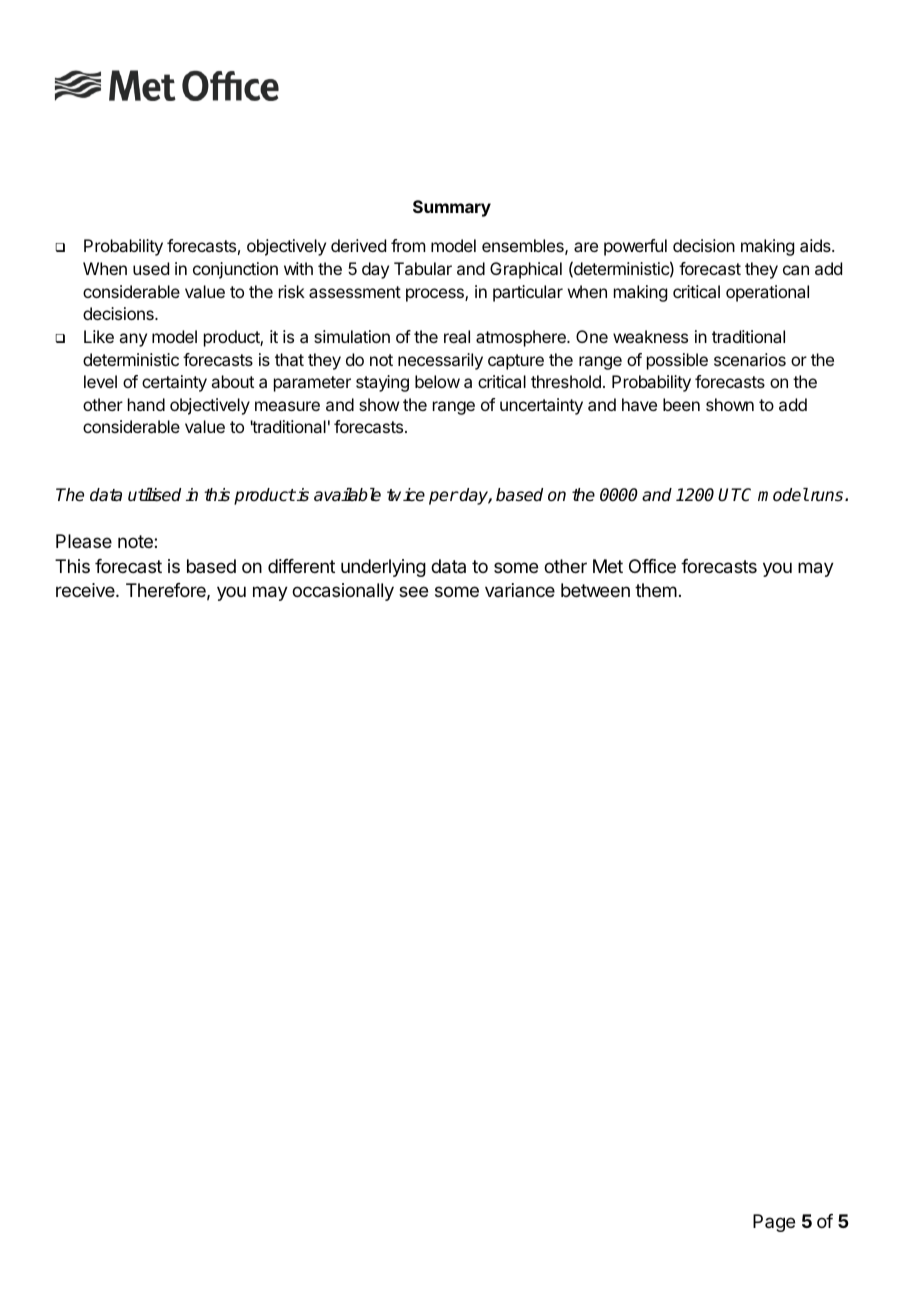 This screenshot has height=1309, width=924. What do you see at coordinates (86, 590) in the screenshot?
I see `receive` at bounding box center [86, 590].
